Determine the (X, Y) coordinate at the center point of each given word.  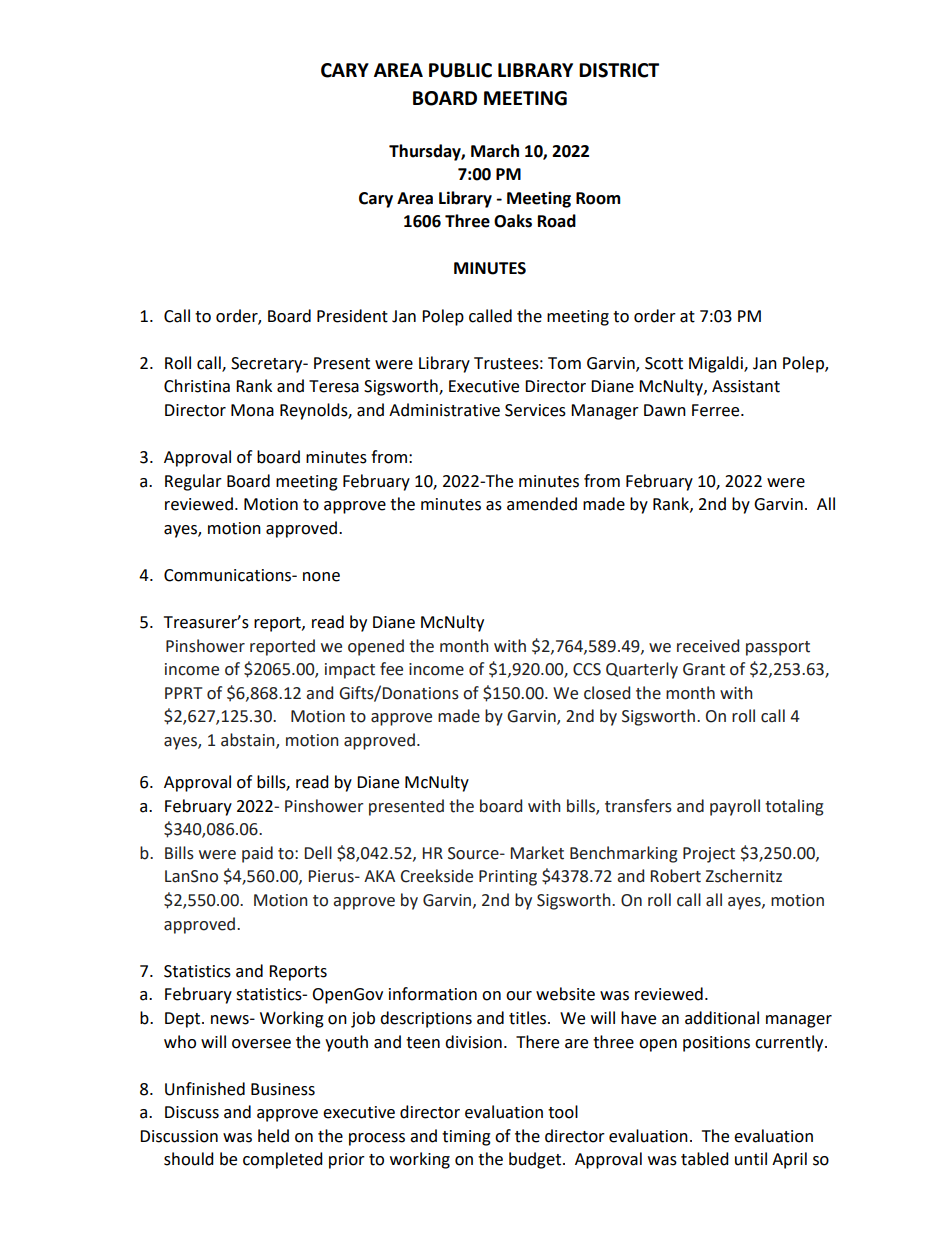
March (495, 151)
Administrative (444, 410)
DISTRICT (619, 70)
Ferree (717, 410)
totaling (794, 807)
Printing (508, 878)
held (273, 1136)
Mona (252, 410)
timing (466, 1138)
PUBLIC (460, 70)
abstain (249, 741)
